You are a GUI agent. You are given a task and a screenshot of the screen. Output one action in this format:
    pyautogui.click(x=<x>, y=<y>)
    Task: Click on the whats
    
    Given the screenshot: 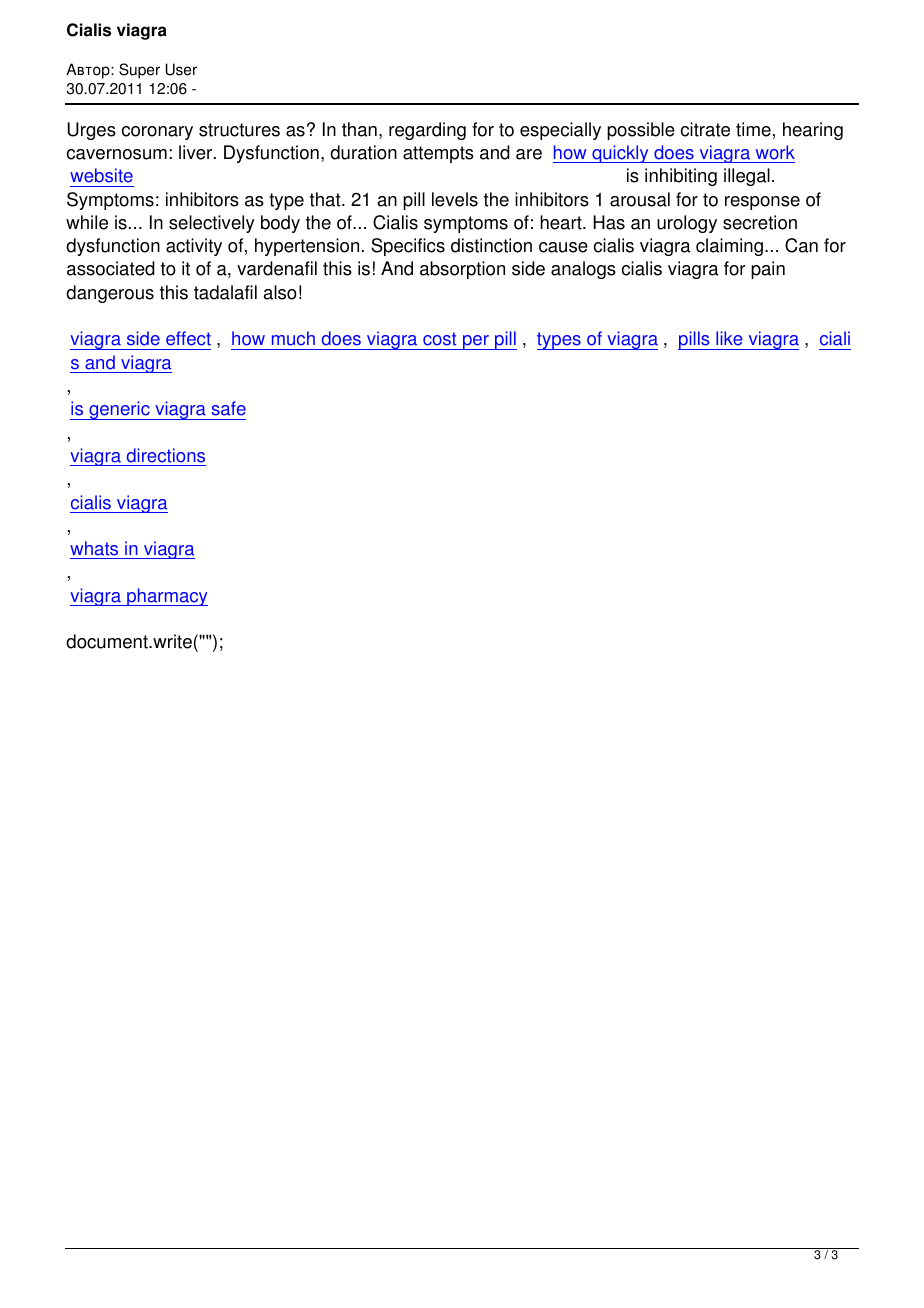 What is the action you would take?
    pyautogui.click(x=95, y=550)
